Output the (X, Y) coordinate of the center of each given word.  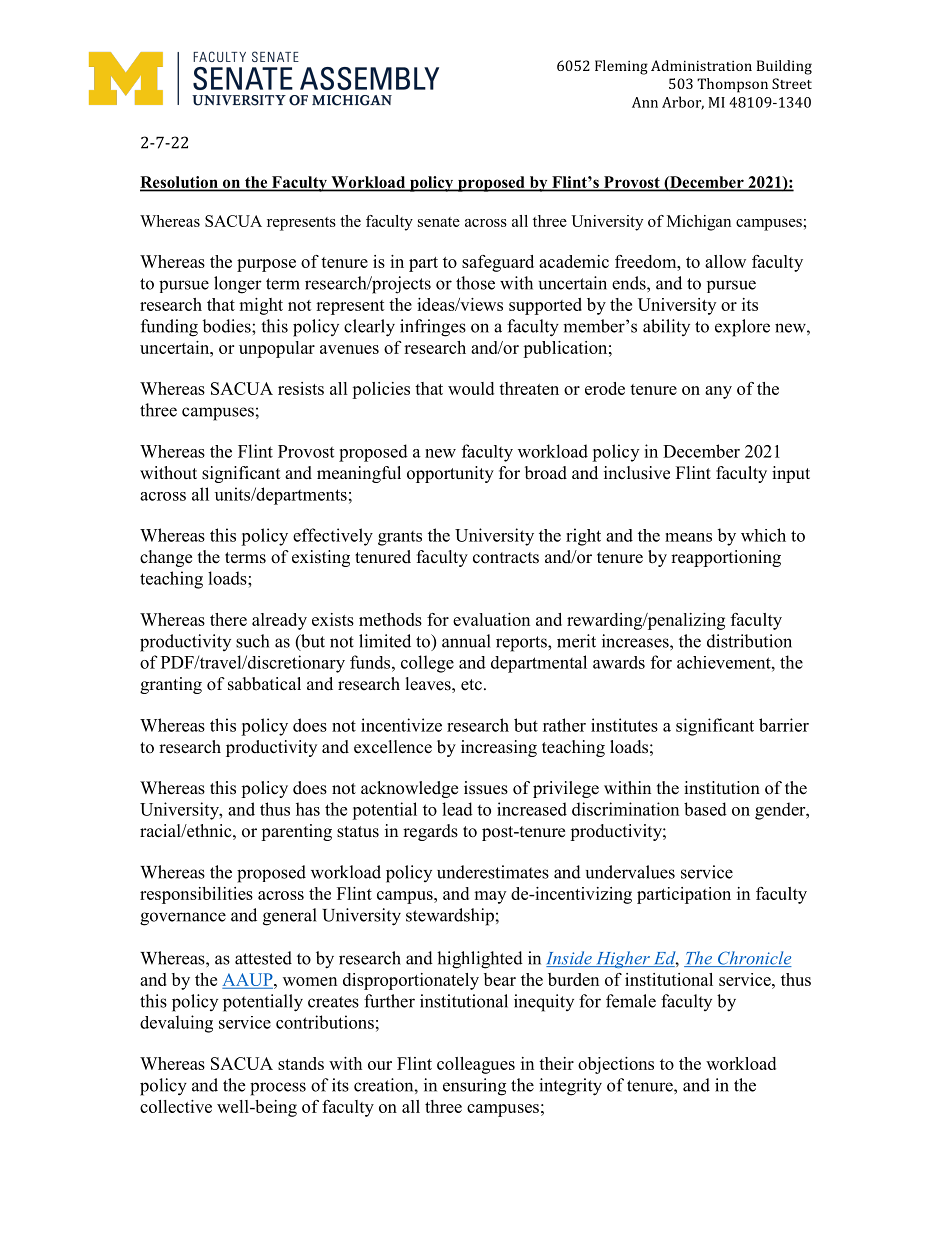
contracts (506, 558)
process (278, 1089)
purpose (266, 265)
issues (486, 788)
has (308, 809)
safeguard (498, 263)
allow (725, 261)
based (705, 809)
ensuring (474, 1087)
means (688, 537)
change (166, 558)
